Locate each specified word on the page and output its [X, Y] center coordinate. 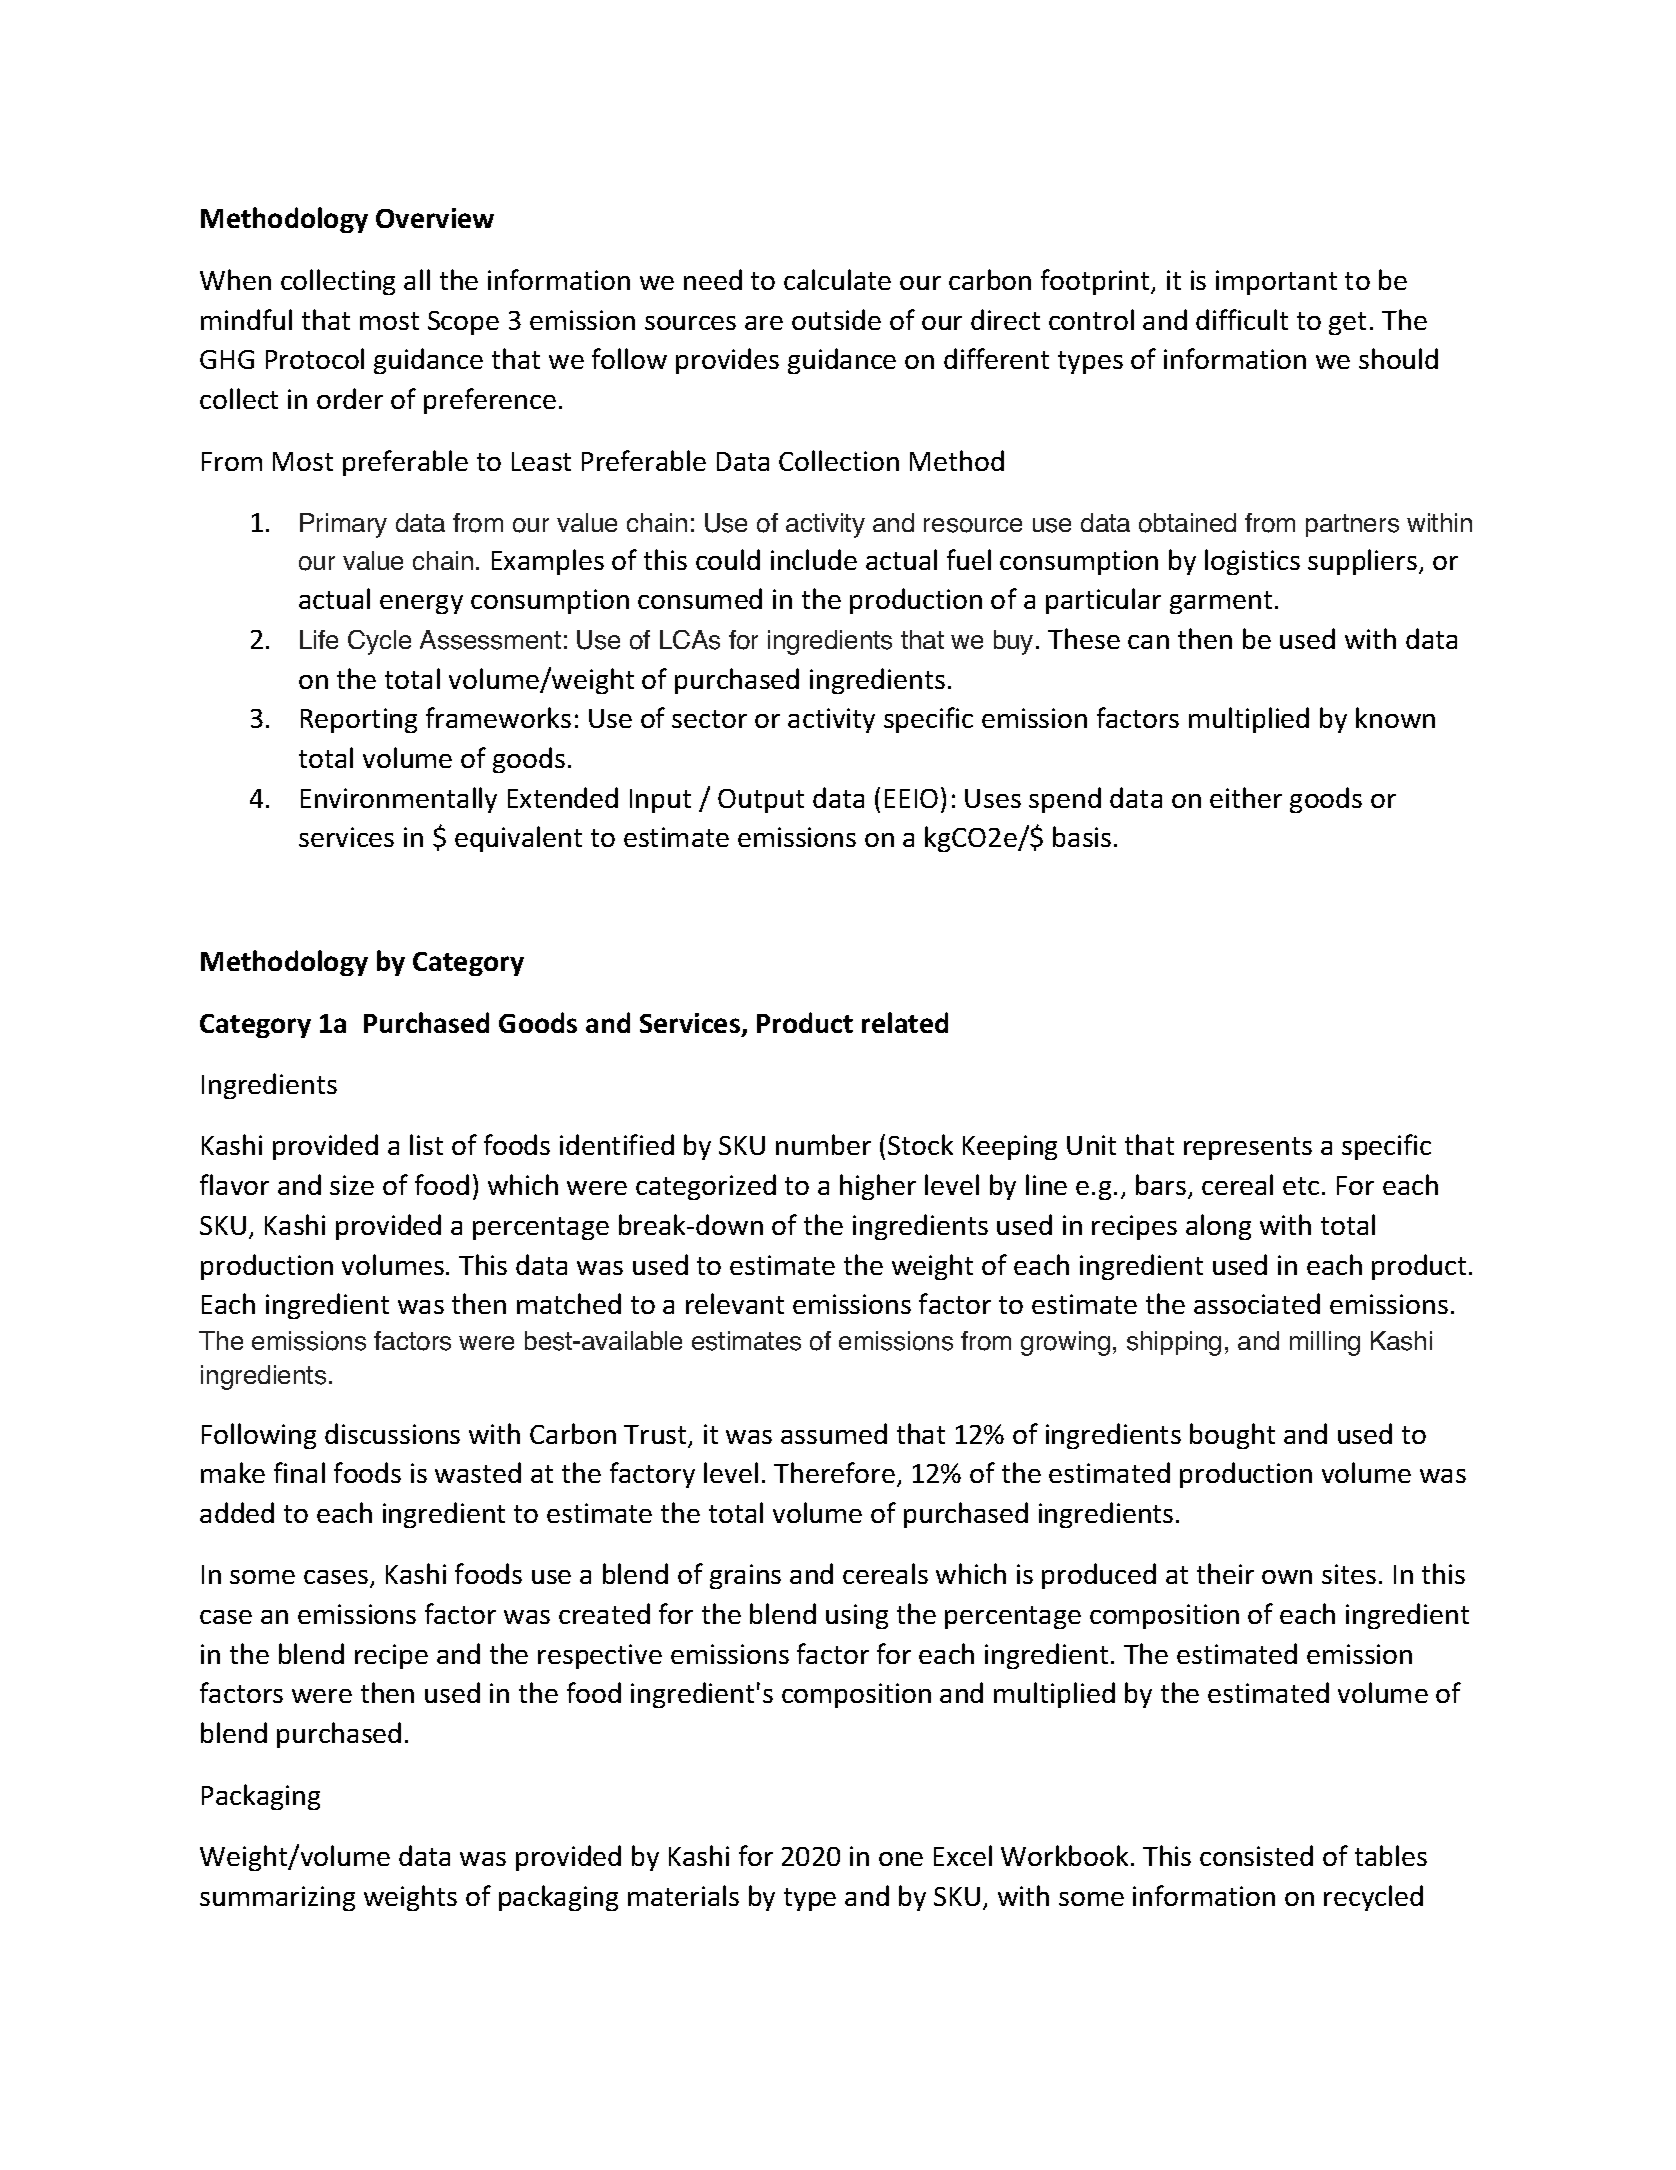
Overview [435, 218]
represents [1248, 1148]
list [426, 1144]
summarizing [277, 1898]
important [1276, 282]
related [905, 1022]
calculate [837, 279]
